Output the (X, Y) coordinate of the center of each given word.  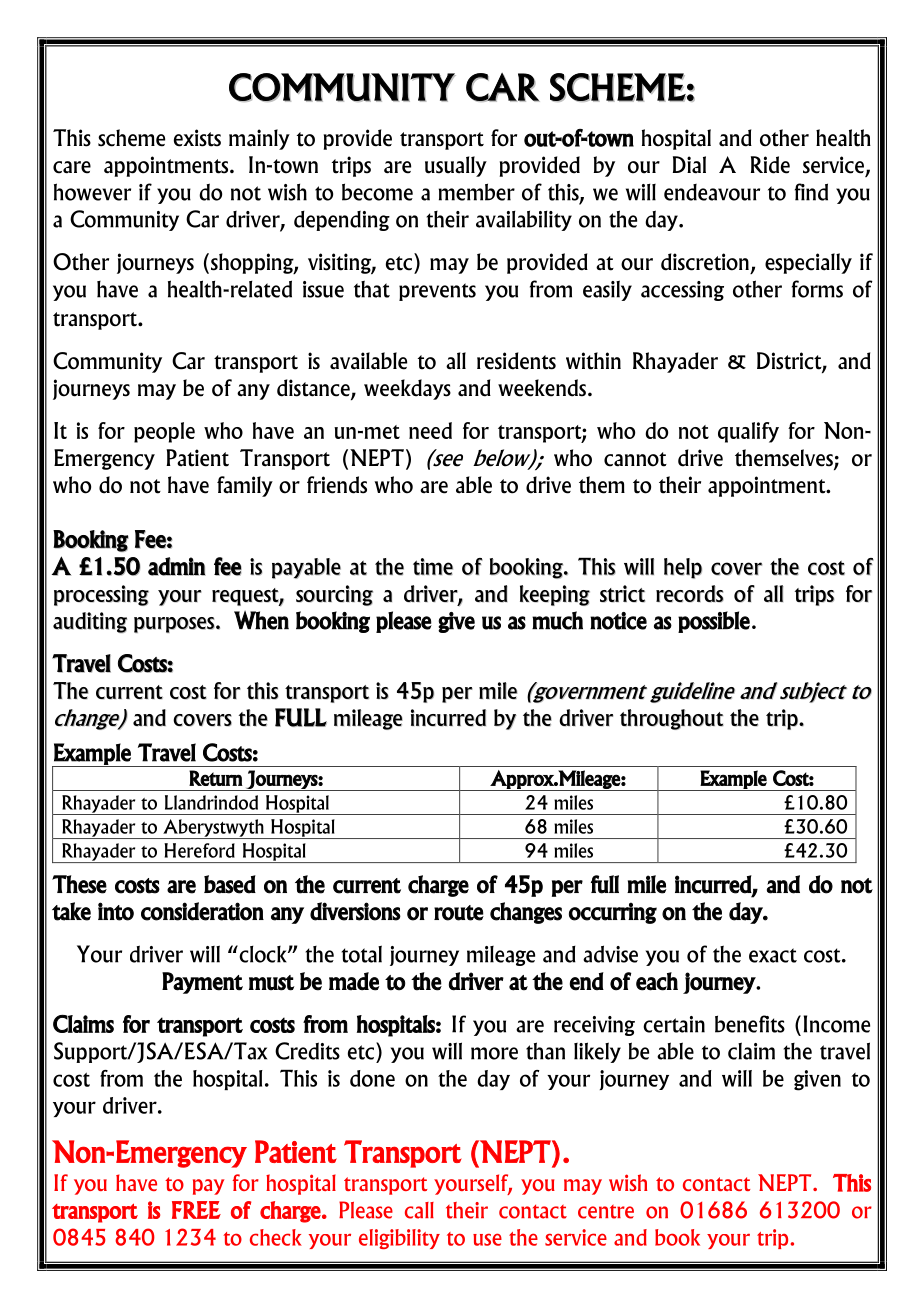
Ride (770, 165)
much (557, 620)
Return (216, 778)
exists (197, 138)
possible (714, 622)
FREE (196, 1210)
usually (456, 166)
